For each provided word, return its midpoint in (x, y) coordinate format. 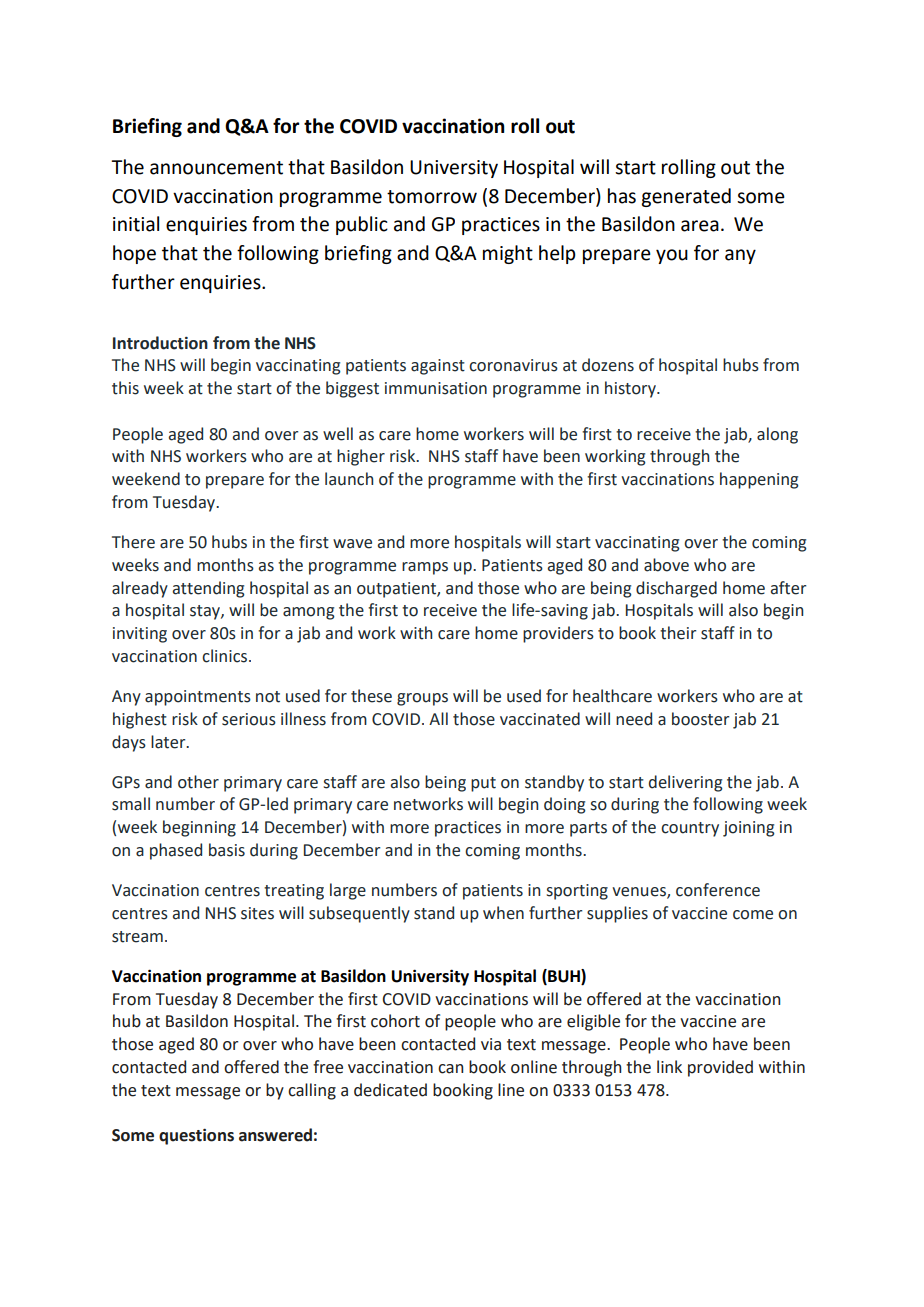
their (678, 633)
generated (686, 197)
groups (422, 699)
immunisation (436, 388)
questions (196, 1137)
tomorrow (432, 197)
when (503, 913)
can (450, 1069)
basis (227, 850)
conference (718, 890)
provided (720, 1068)
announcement (216, 168)
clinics (226, 656)
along (777, 435)
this (125, 388)
